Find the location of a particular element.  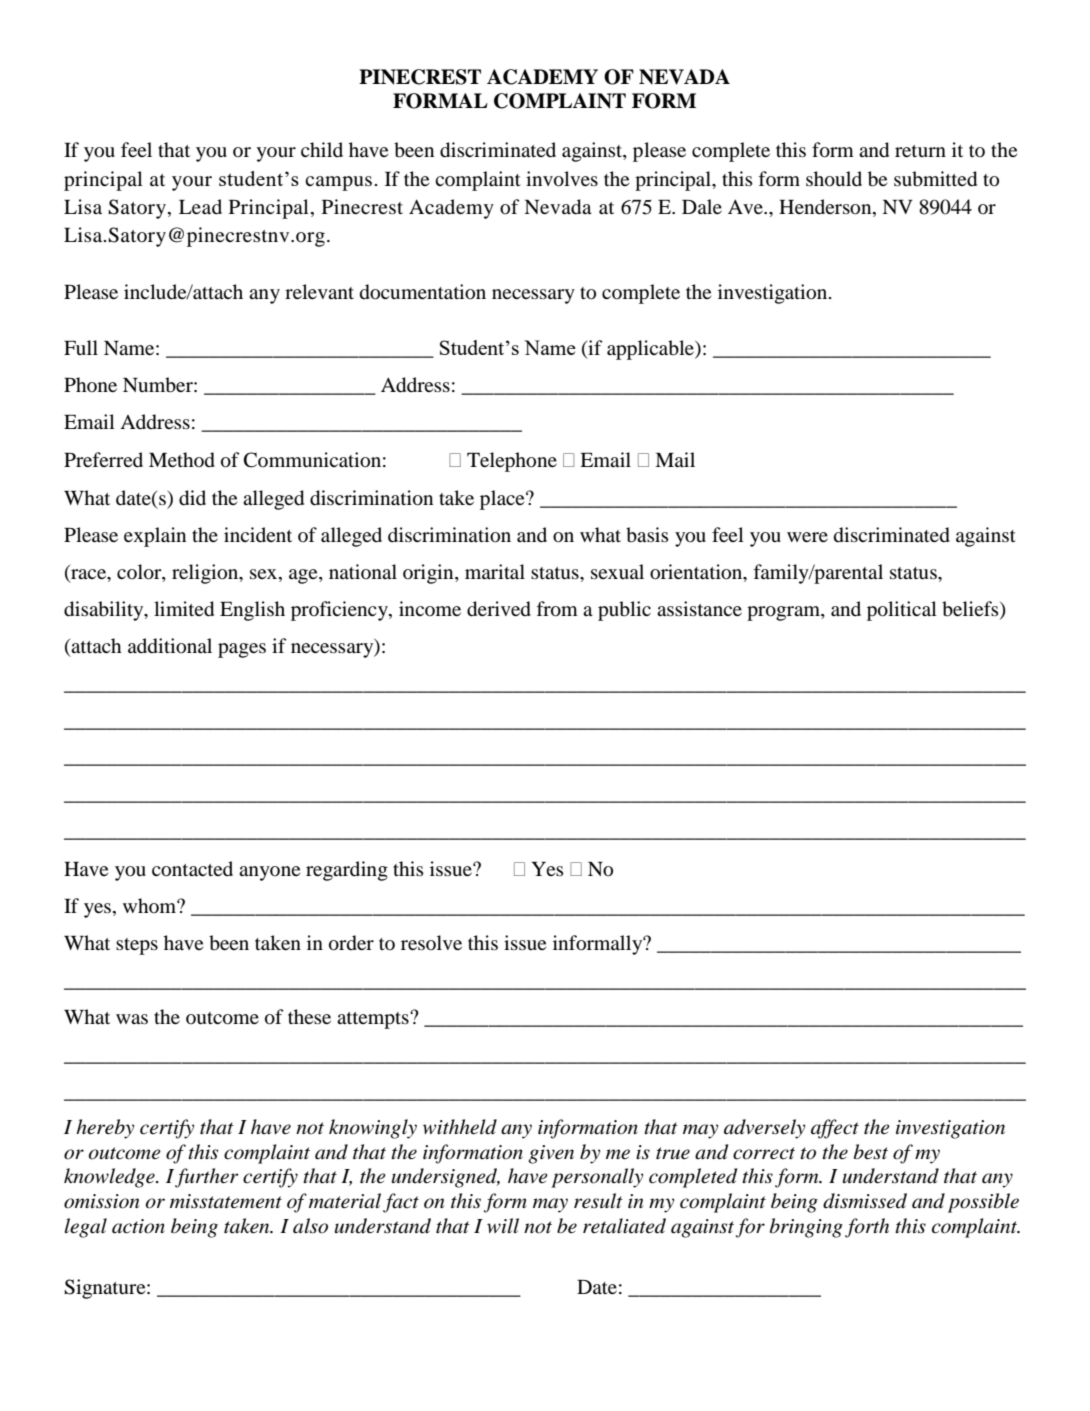

further is located at coordinates (207, 1178).
